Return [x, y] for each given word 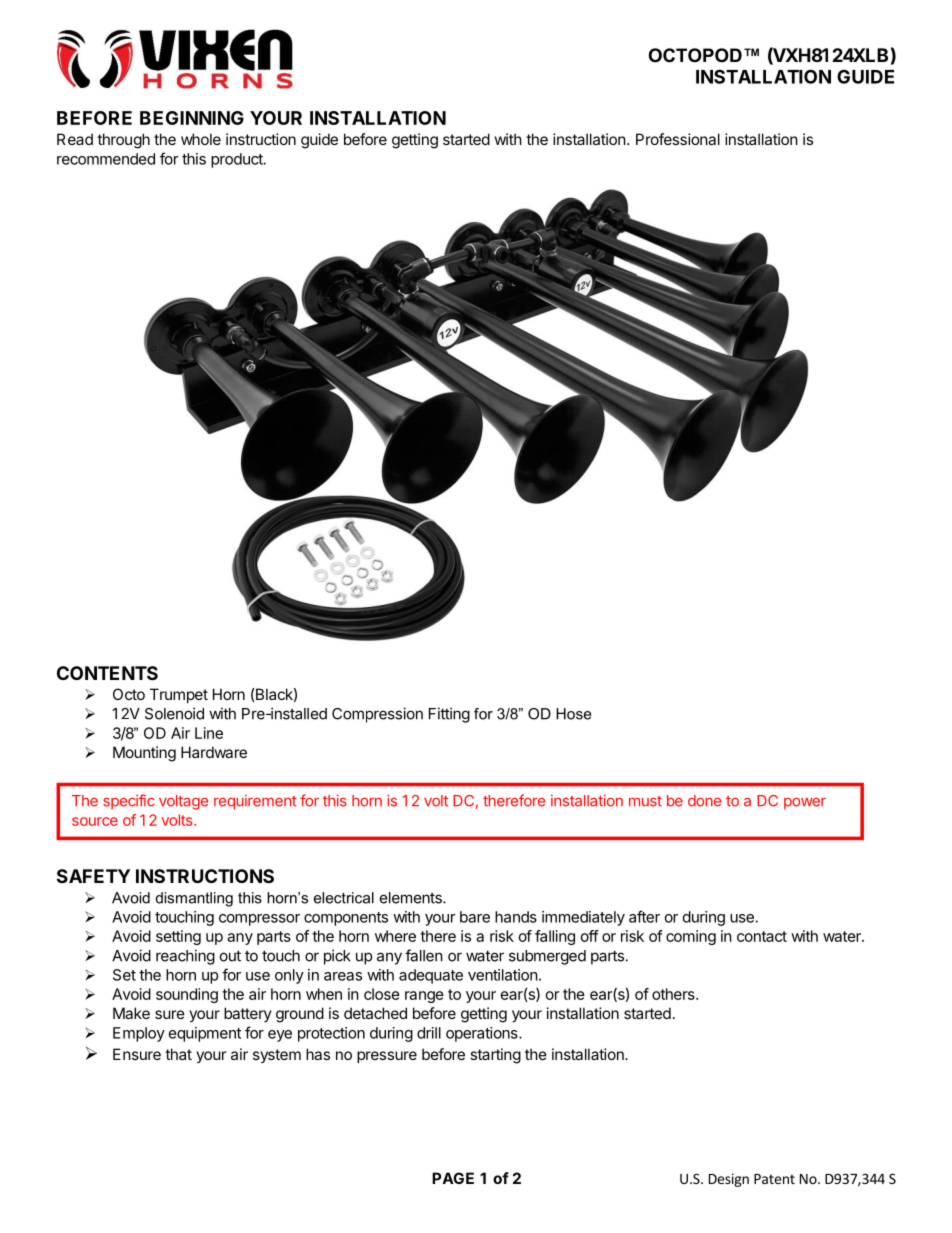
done [704, 801]
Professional [678, 139]
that [178, 1054]
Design [729, 1180]
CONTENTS [107, 673]
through [123, 141]
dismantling [194, 899]
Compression [377, 715]
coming [691, 937]
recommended [106, 159]
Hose [573, 714]
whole [201, 139]
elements [412, 898]
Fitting [449, 715]
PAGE [453, 1178]
